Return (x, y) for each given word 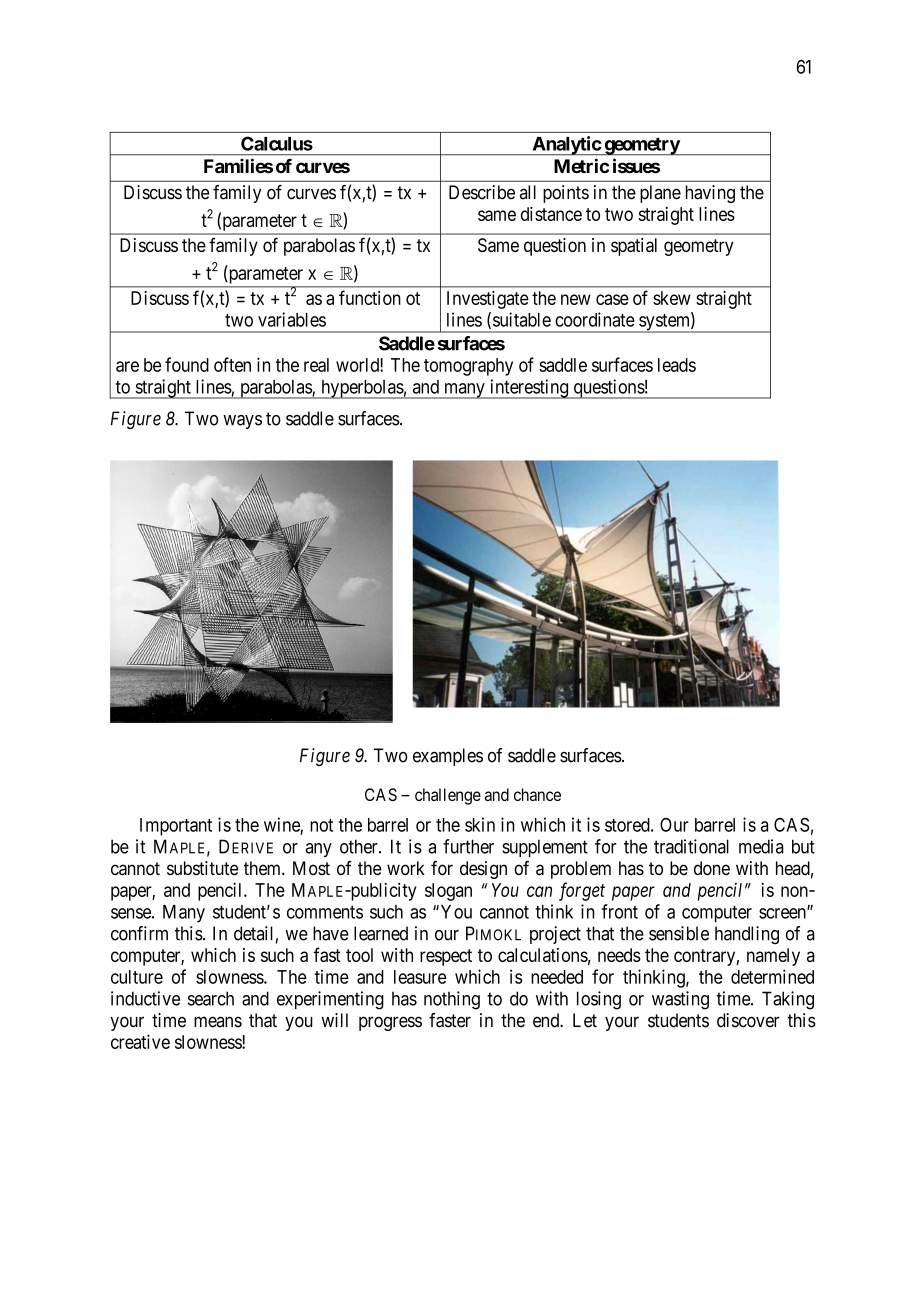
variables (292, 319)
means (218, 1022)
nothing (452, 1000)
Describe (482, 192)
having (710, 194)
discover (748, 1020)
